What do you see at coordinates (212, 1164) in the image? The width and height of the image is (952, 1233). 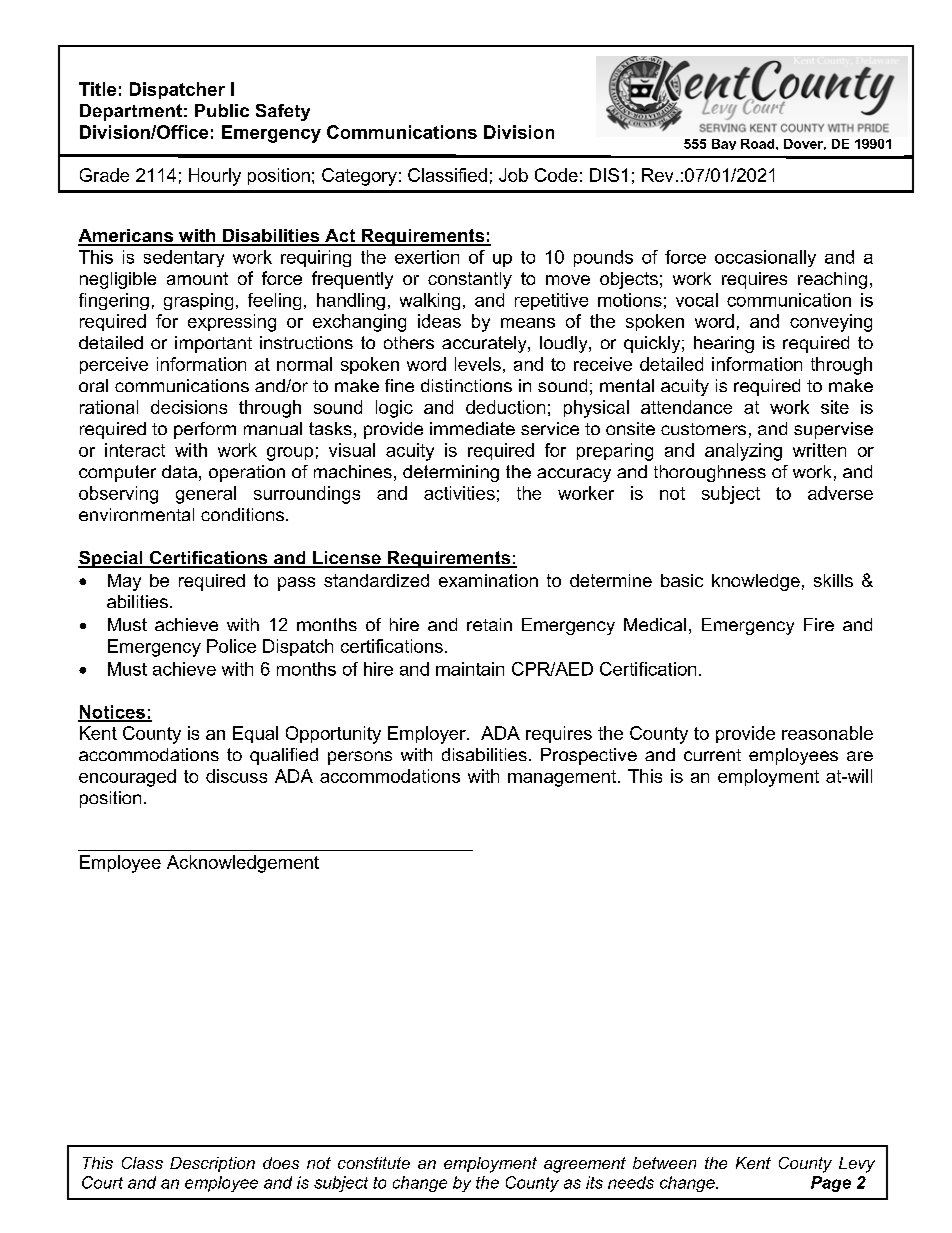 I see `Description` at bounding box center [212, 1164].
